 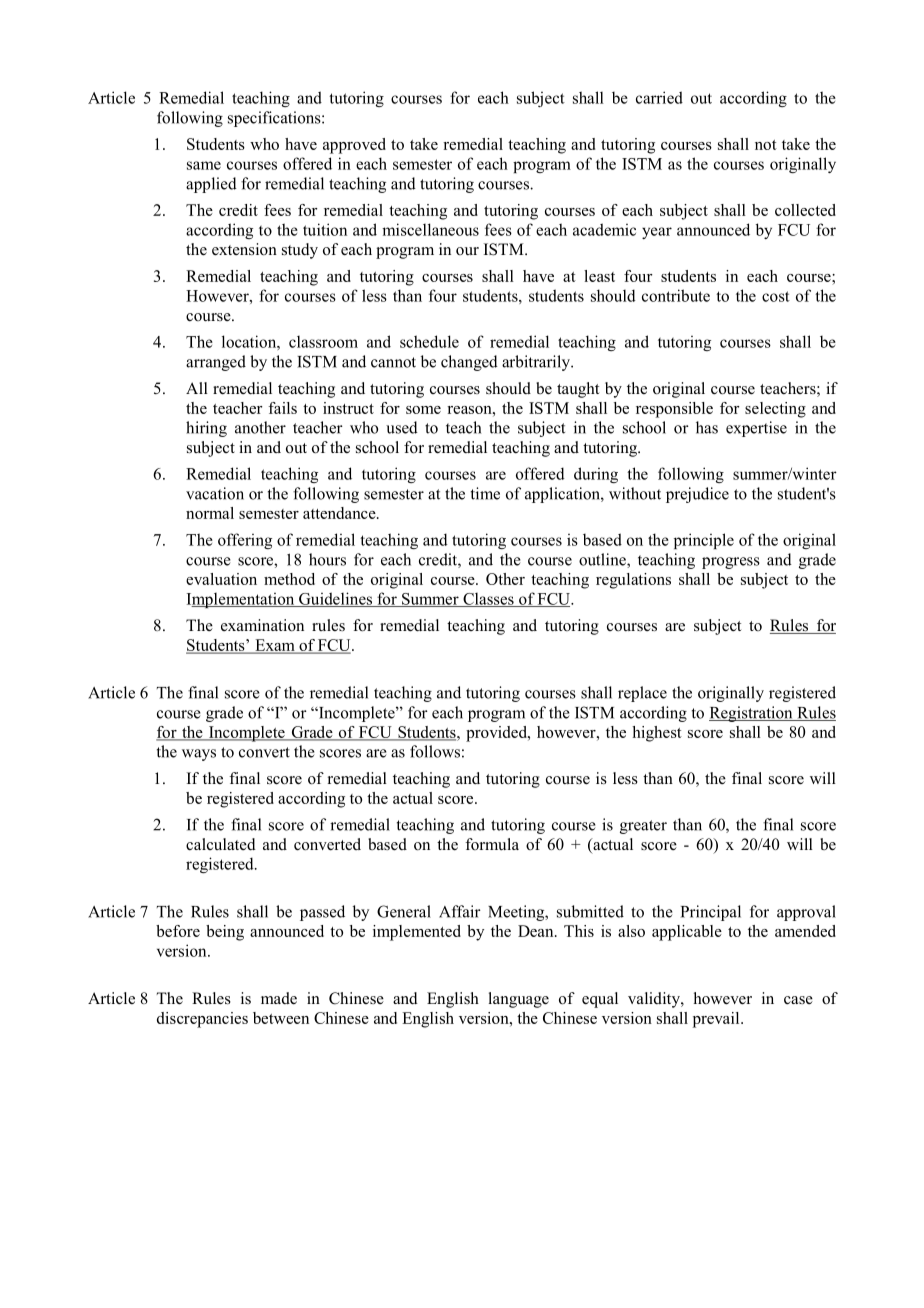 I want to click on made, so click(x=279, y=998).
